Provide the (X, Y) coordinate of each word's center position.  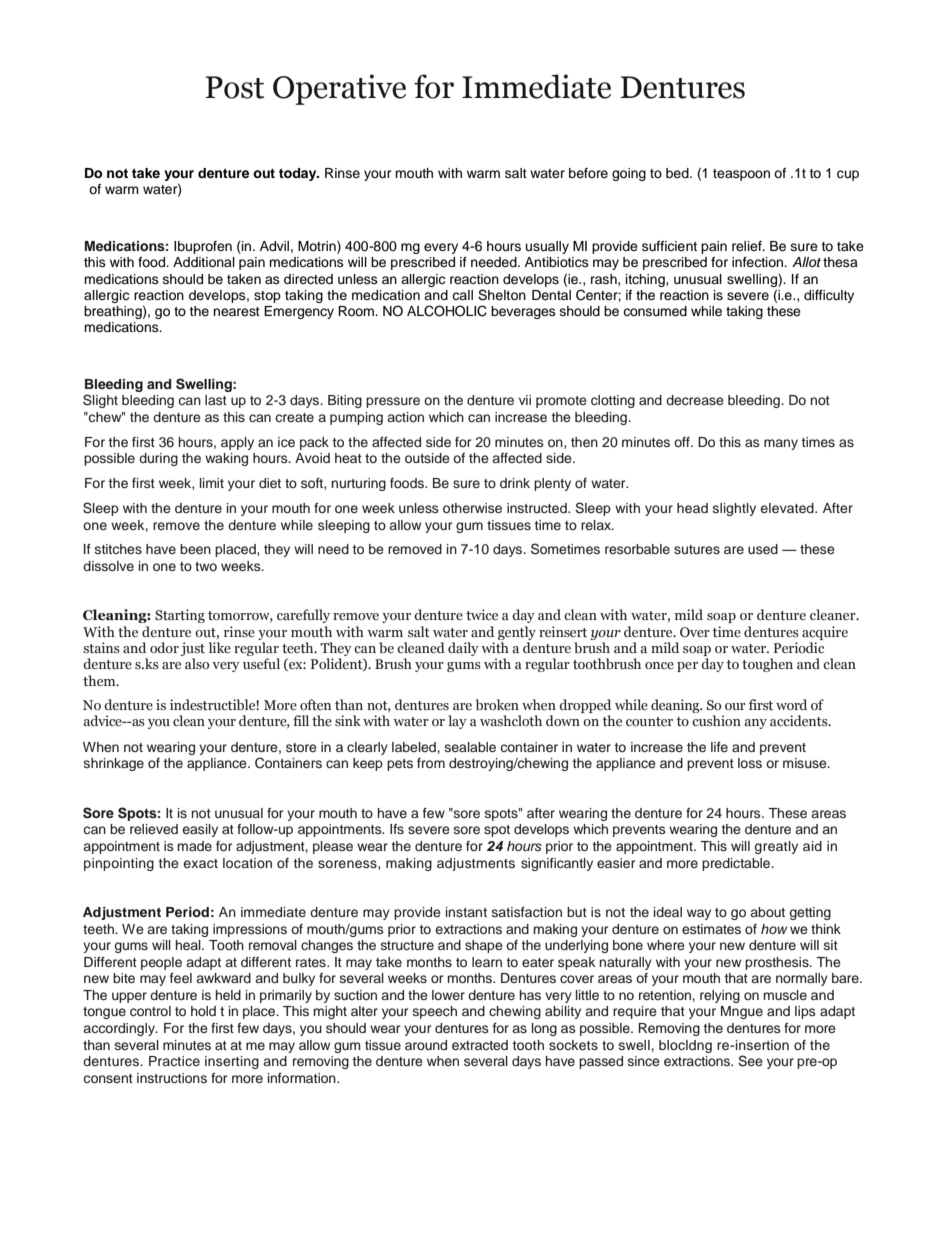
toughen (767, 665)
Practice (174, 1061)
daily (463, 649)
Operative (339, 89)
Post (234, 87)
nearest (236, 311)
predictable (737, 864)
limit (212, 483)
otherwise (472, 508)
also (197, 663)
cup (848, 175)
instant (466, 912)
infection (759, 262)
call (462, 295)
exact (200, 863)
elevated (788, 508)
